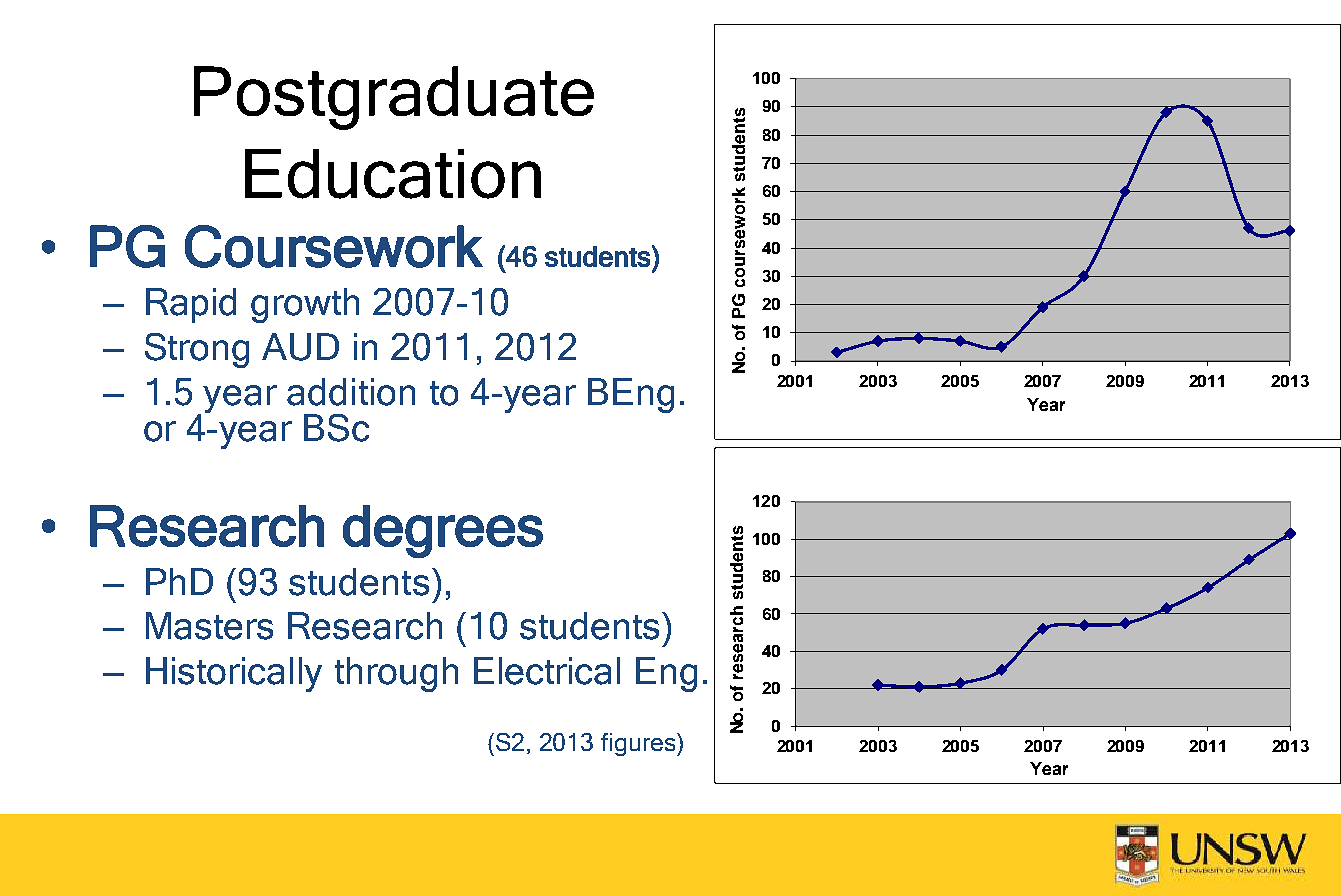  Describe the element at coordinates (191, 305) in the screenshot. I see `Rapid` at that location.
